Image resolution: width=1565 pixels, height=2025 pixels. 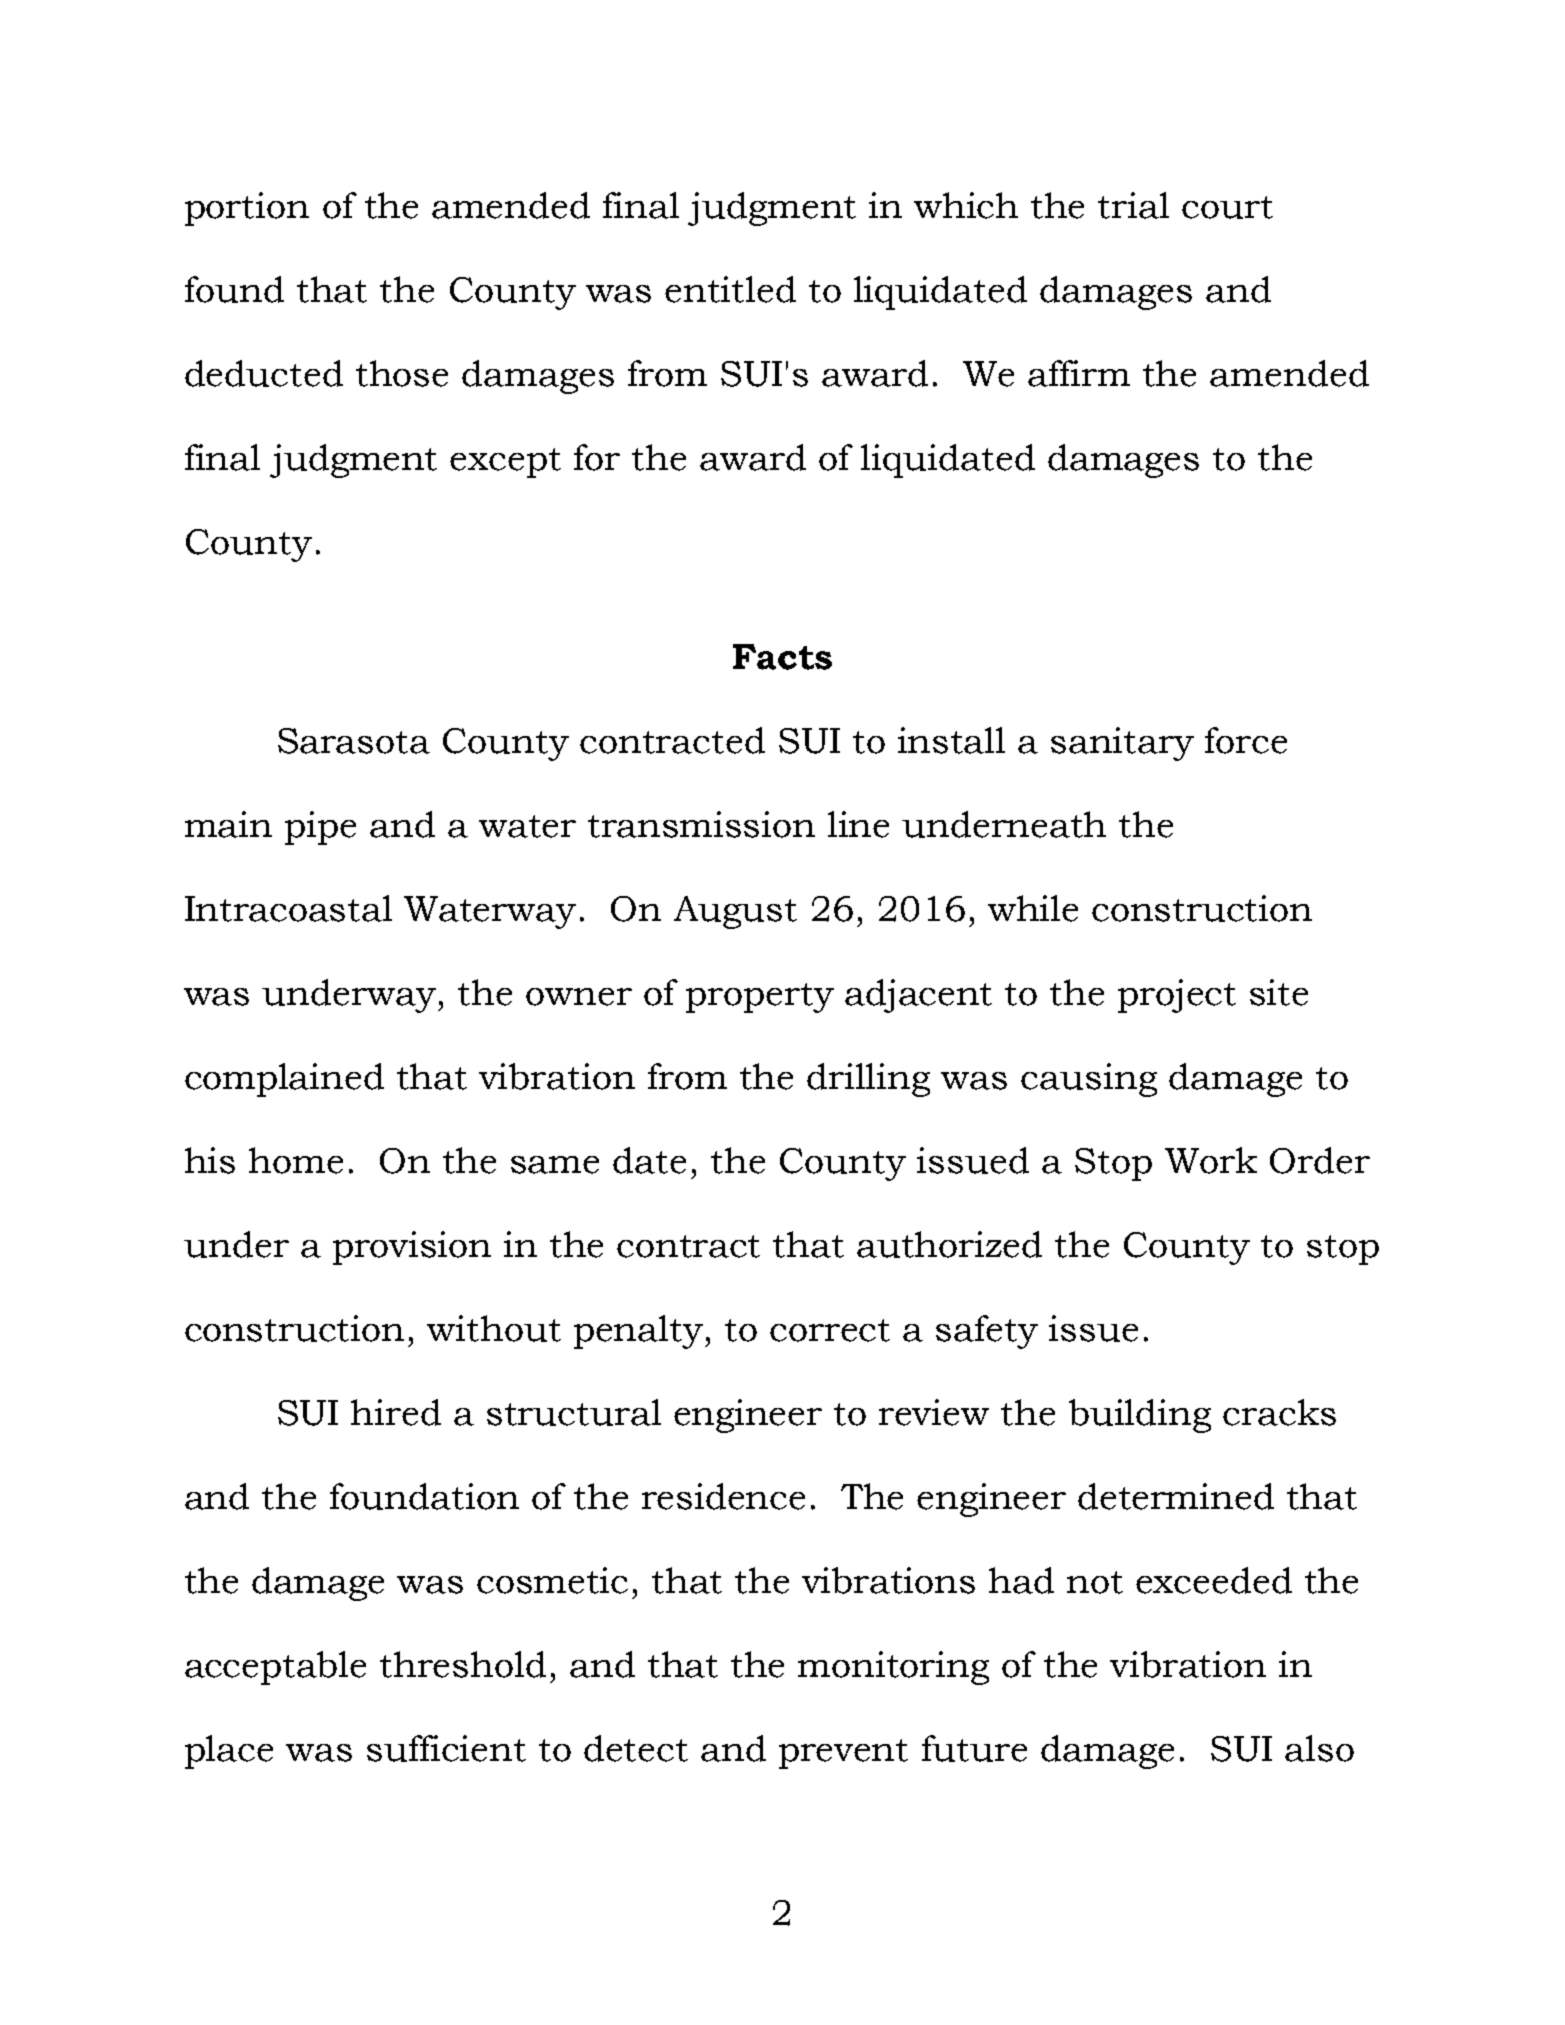 What do you see at coordinates (730, 289) in the screenshot?
I see `entitled` at bounding box center [730, 289].
